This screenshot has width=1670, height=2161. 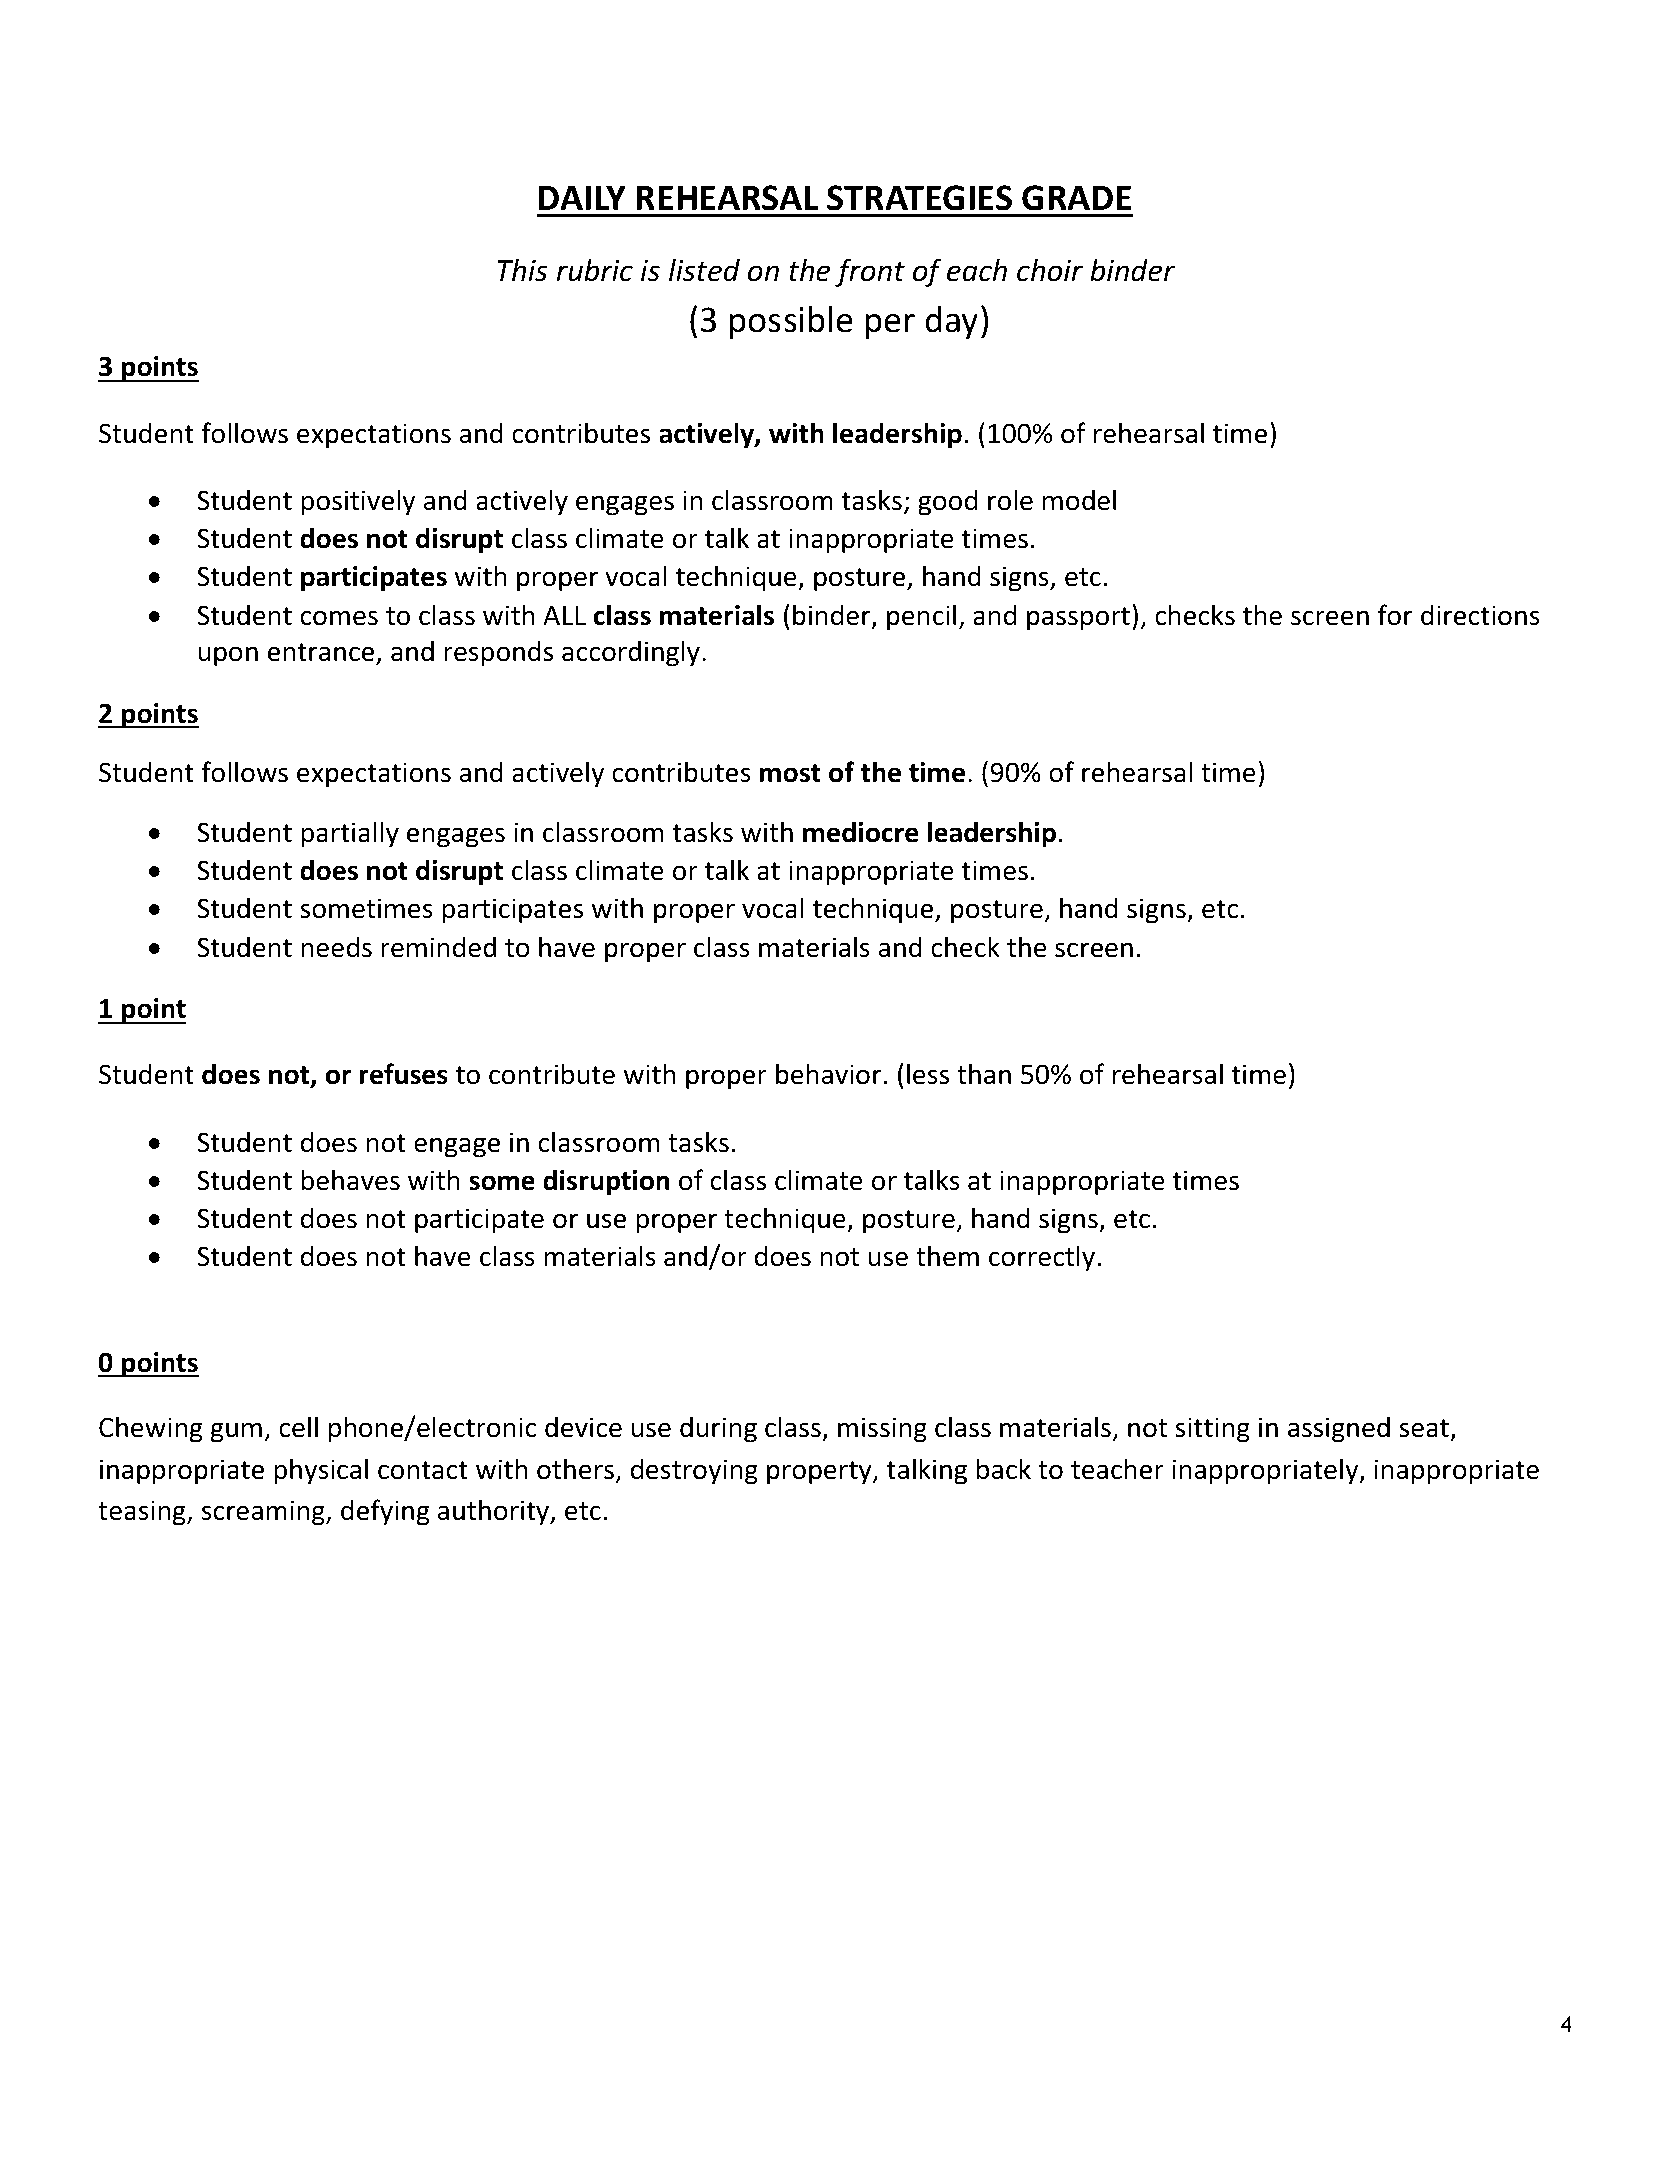 What do you see at coordinates (404, 1074) in the screenshot?
I see `refuses` at bounding box center [404, 1074].
